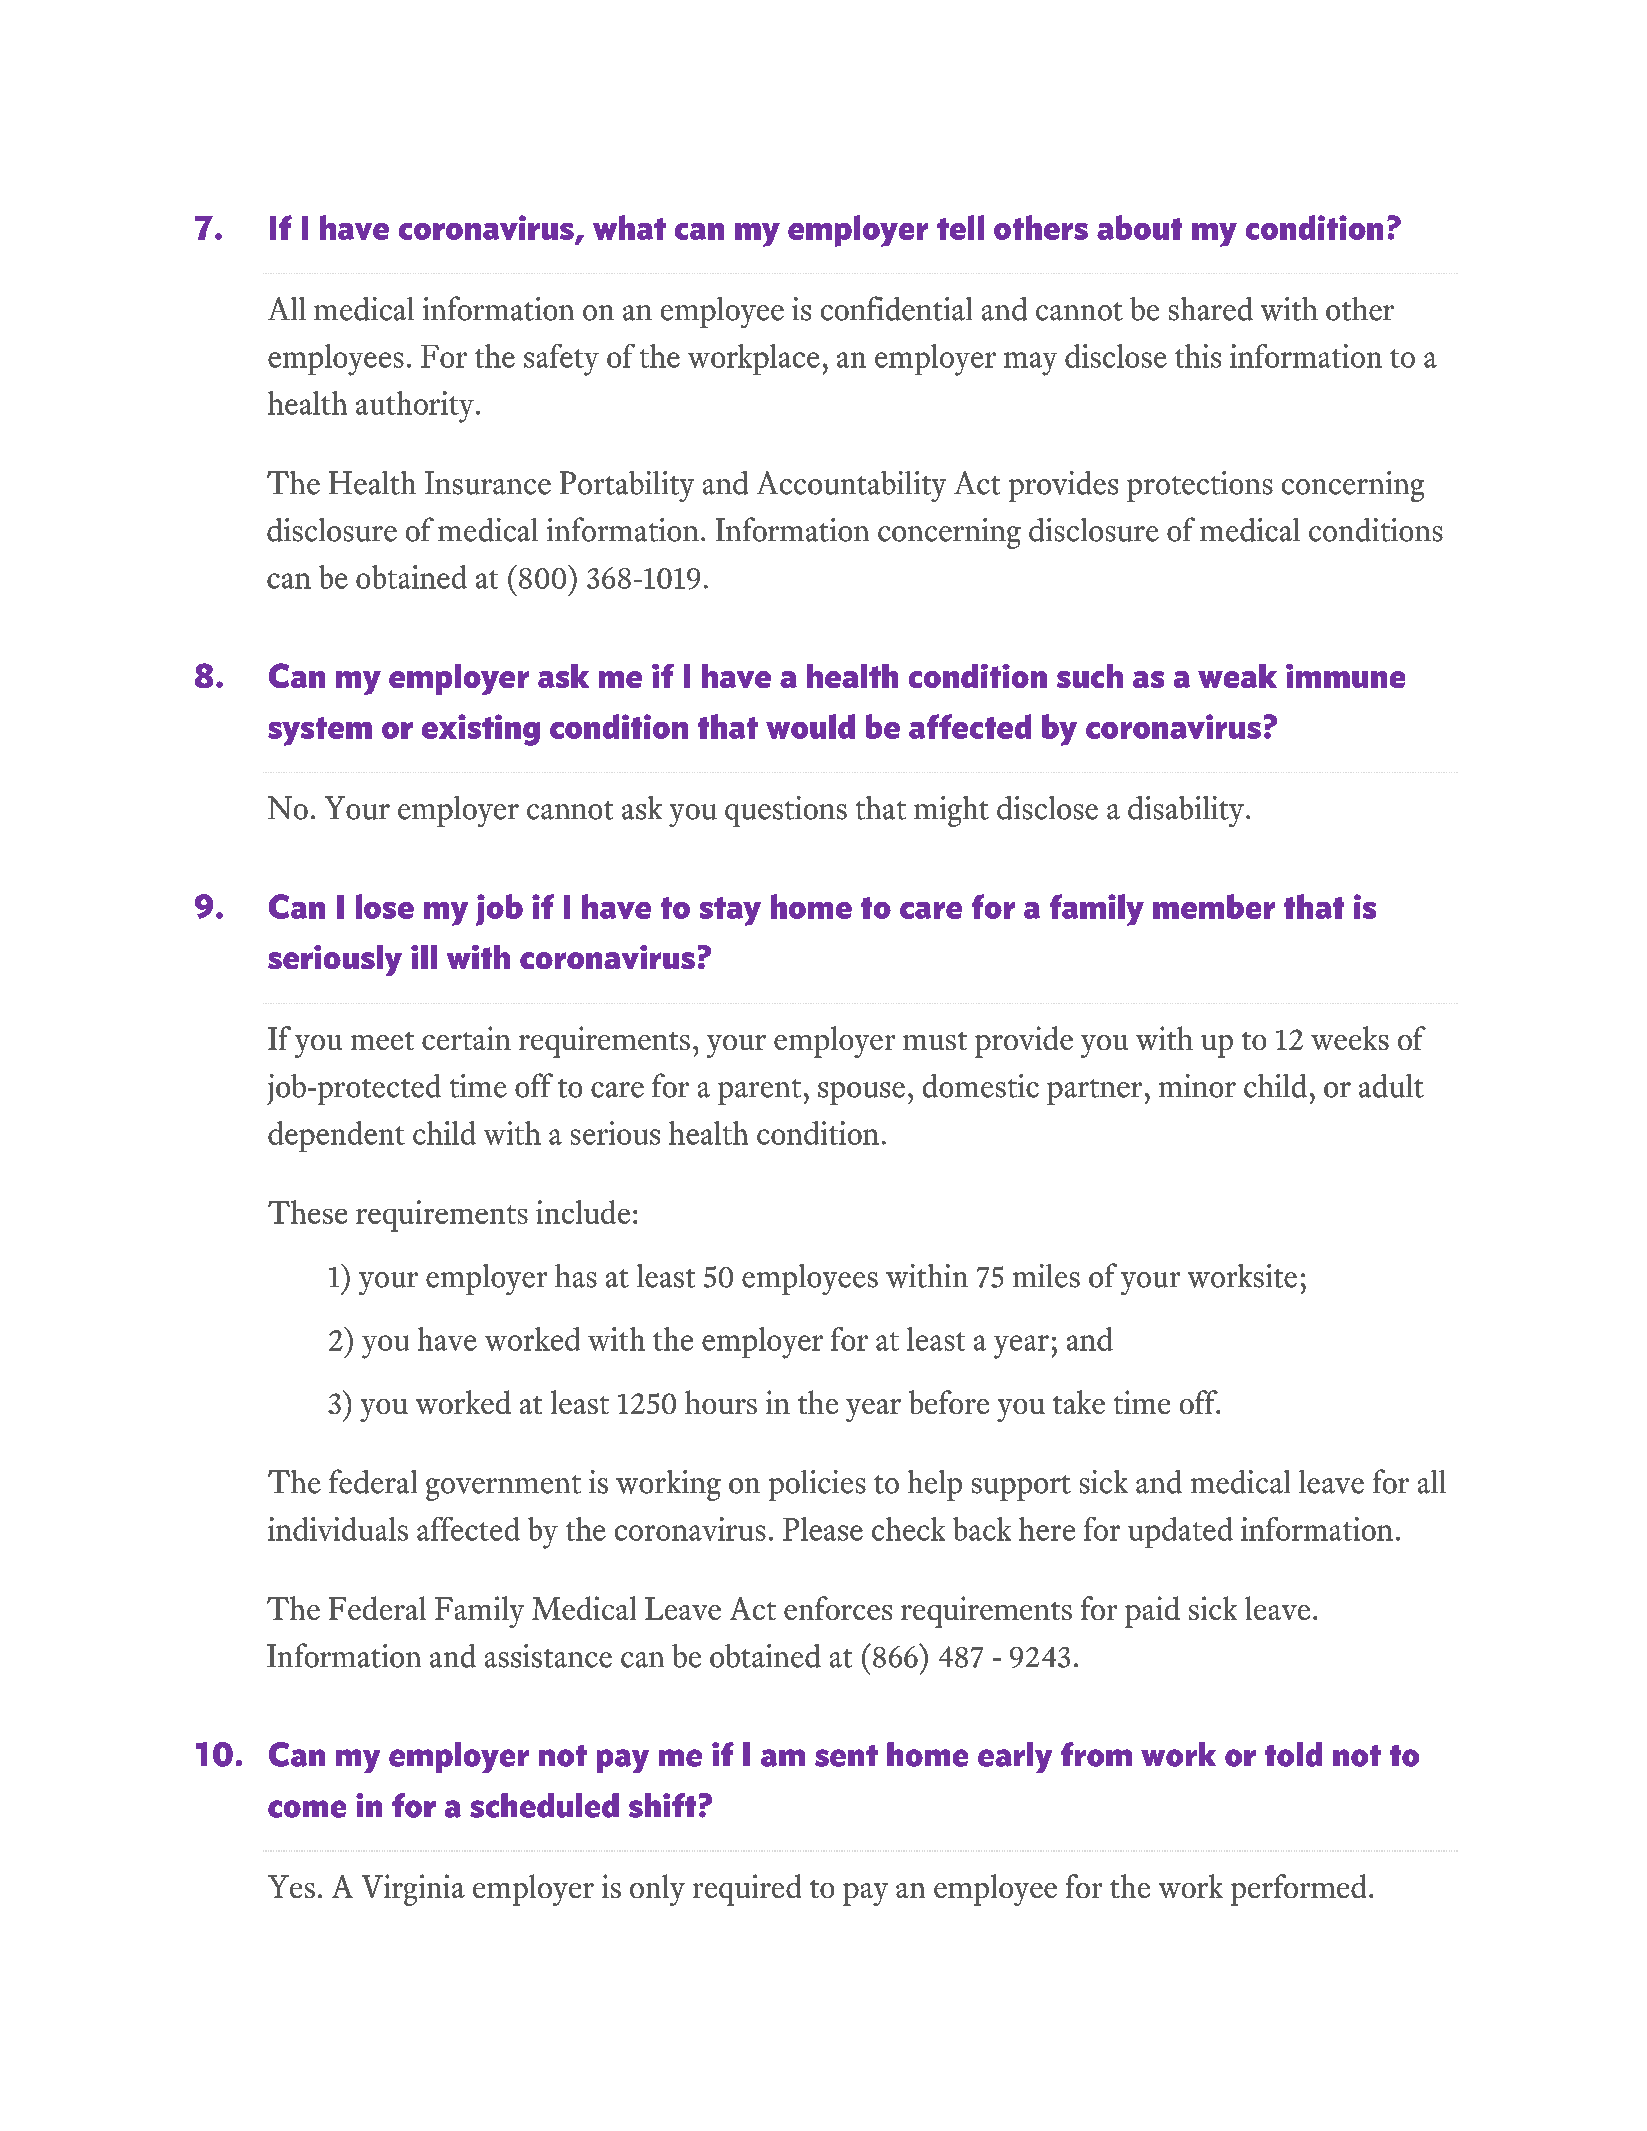 The image size is (1647, 2131). I want to click on confidential, so click(896, 308).
